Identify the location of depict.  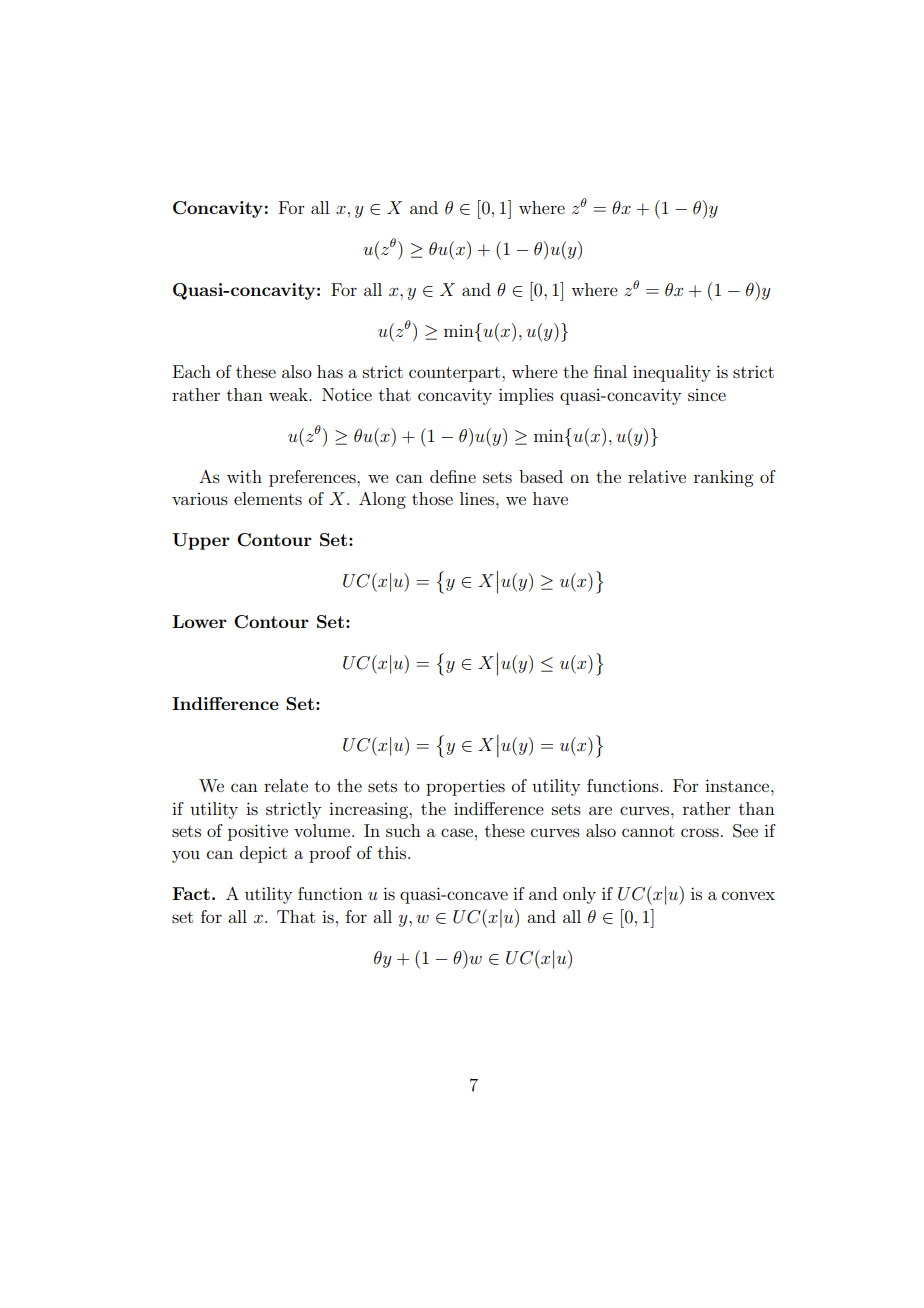
(263, 854).
